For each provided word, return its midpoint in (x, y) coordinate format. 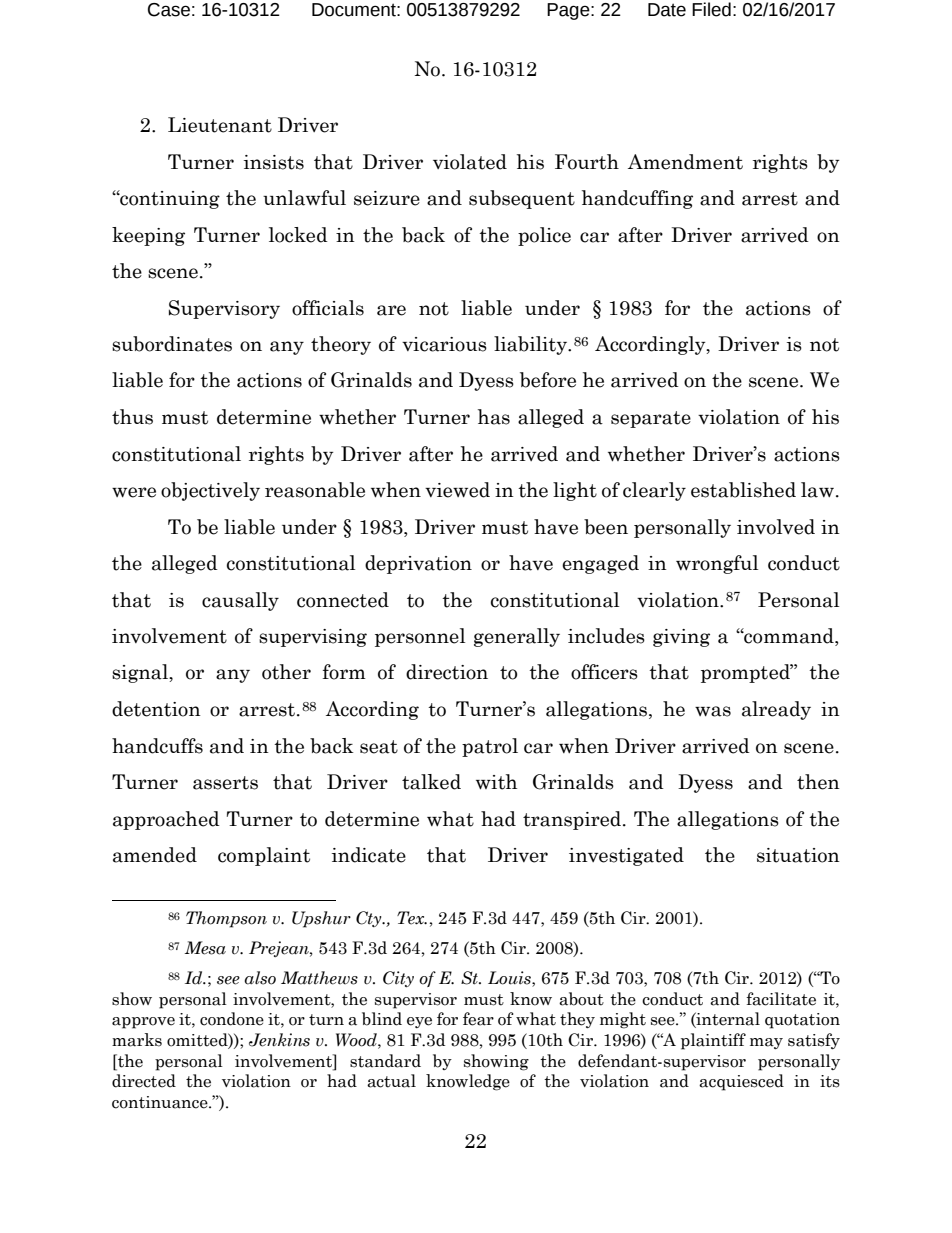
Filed (711, 9)
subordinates (172, 344)
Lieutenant (220, 125)
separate (651, 419)
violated (470, 162)
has (494, 417)
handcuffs (157, 746)
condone (232, 1019)
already (776, 710)
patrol (490, 747)
